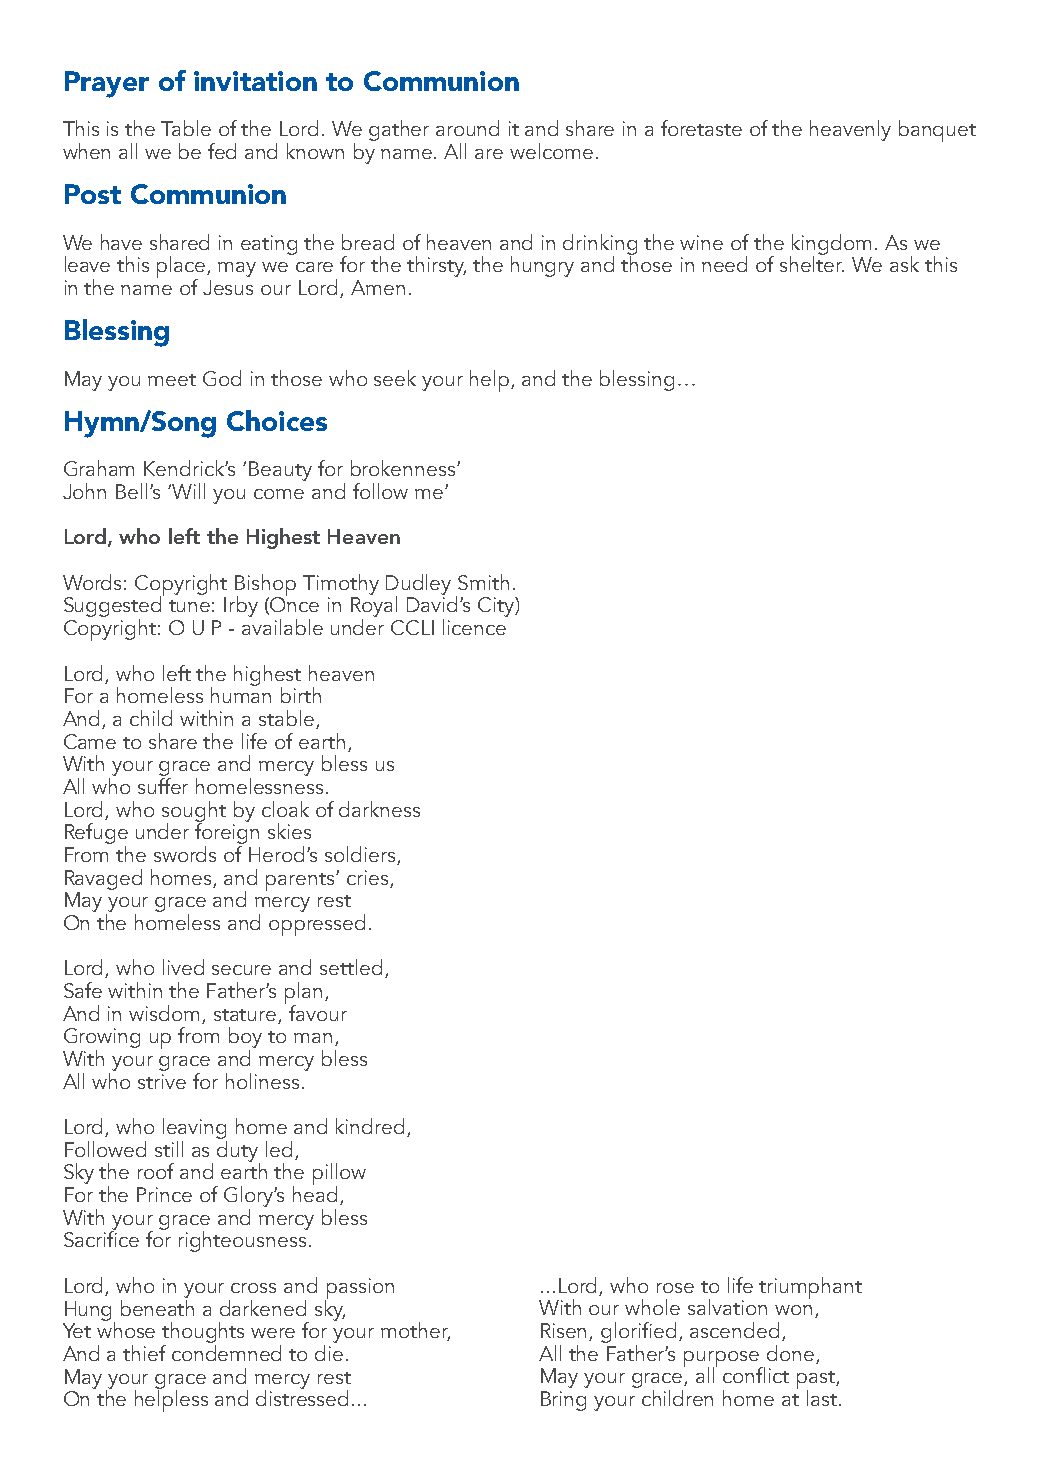  I want to click on Smith, so click(483, 582).
